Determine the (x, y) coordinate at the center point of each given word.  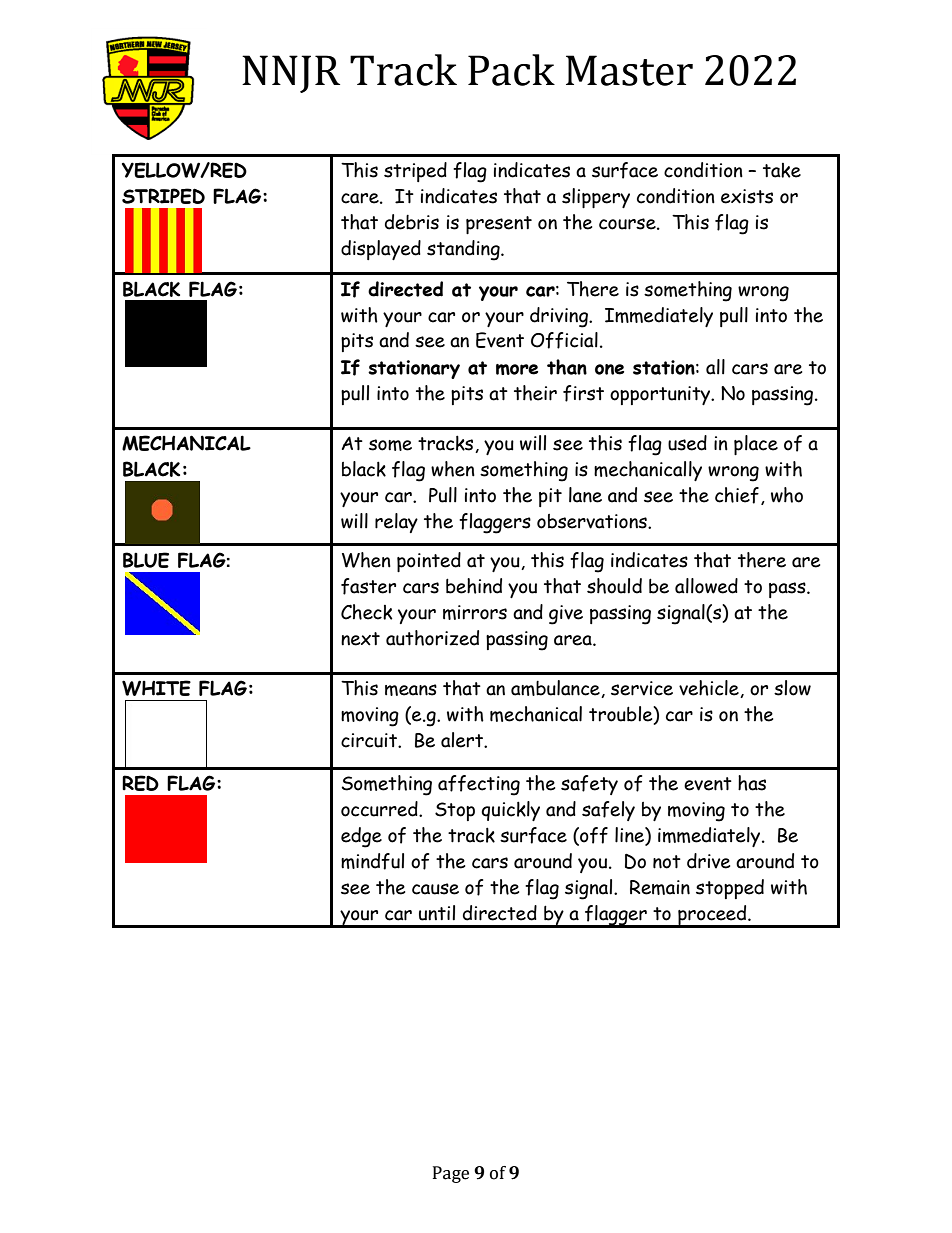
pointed (429, 562)
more (517, 369)
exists (747, 196)
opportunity (661, 395)
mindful (372, 861)
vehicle (710, 689)
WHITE (156, 688)
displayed (381, 250)
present (499, 225)
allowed (706, 586)
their (535, 393)
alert (463, 740)
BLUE (146, 560)
